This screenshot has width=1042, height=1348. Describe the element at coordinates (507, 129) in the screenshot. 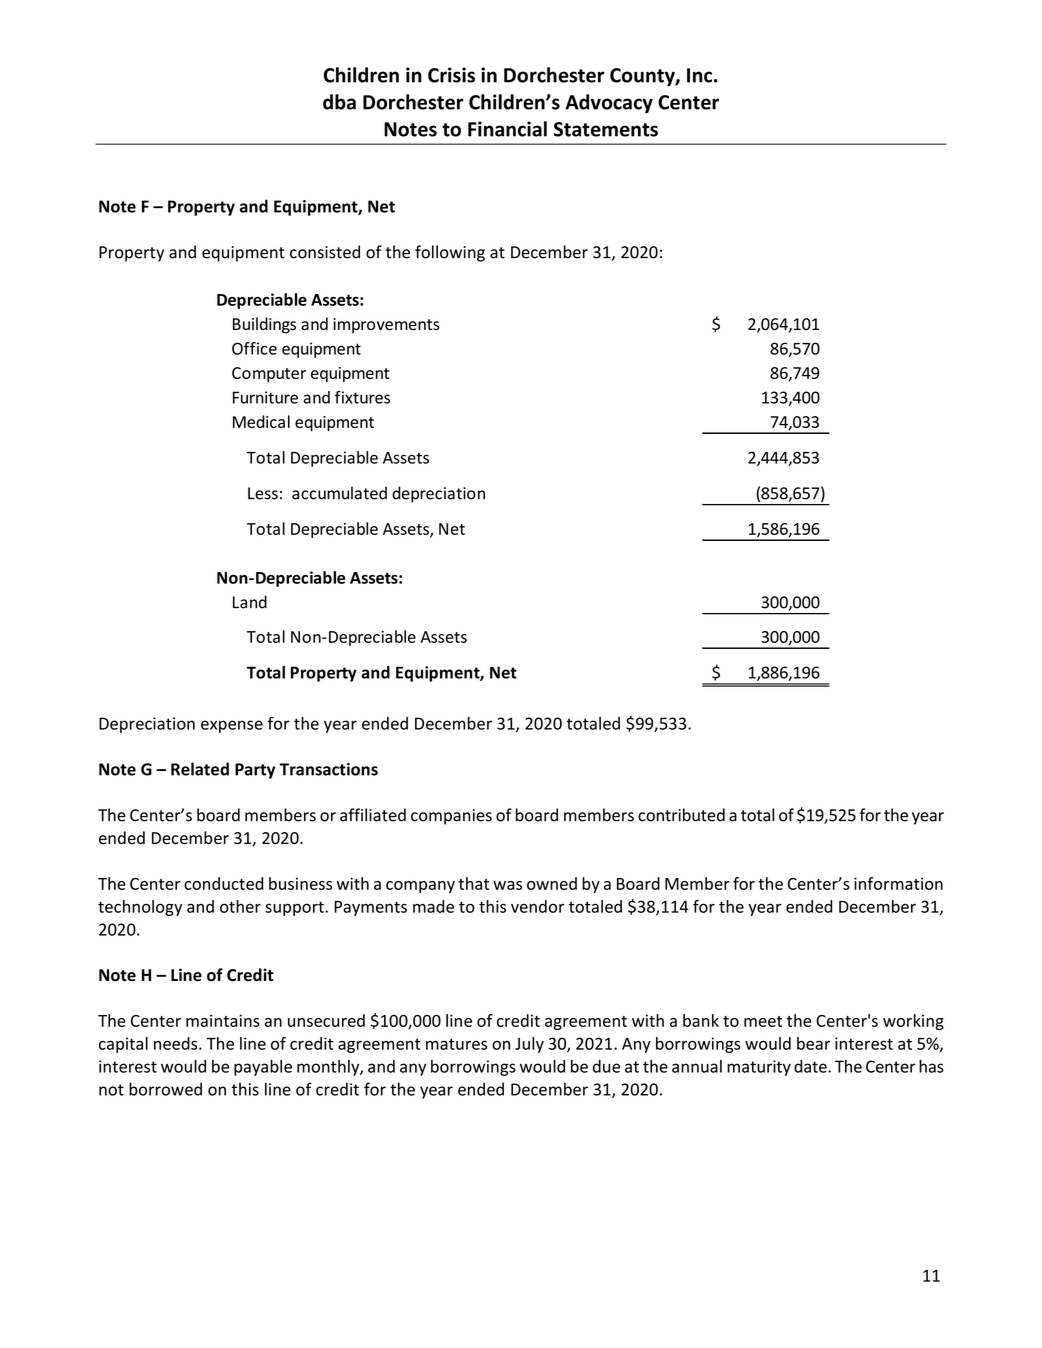

I see `Financial` at that location.
